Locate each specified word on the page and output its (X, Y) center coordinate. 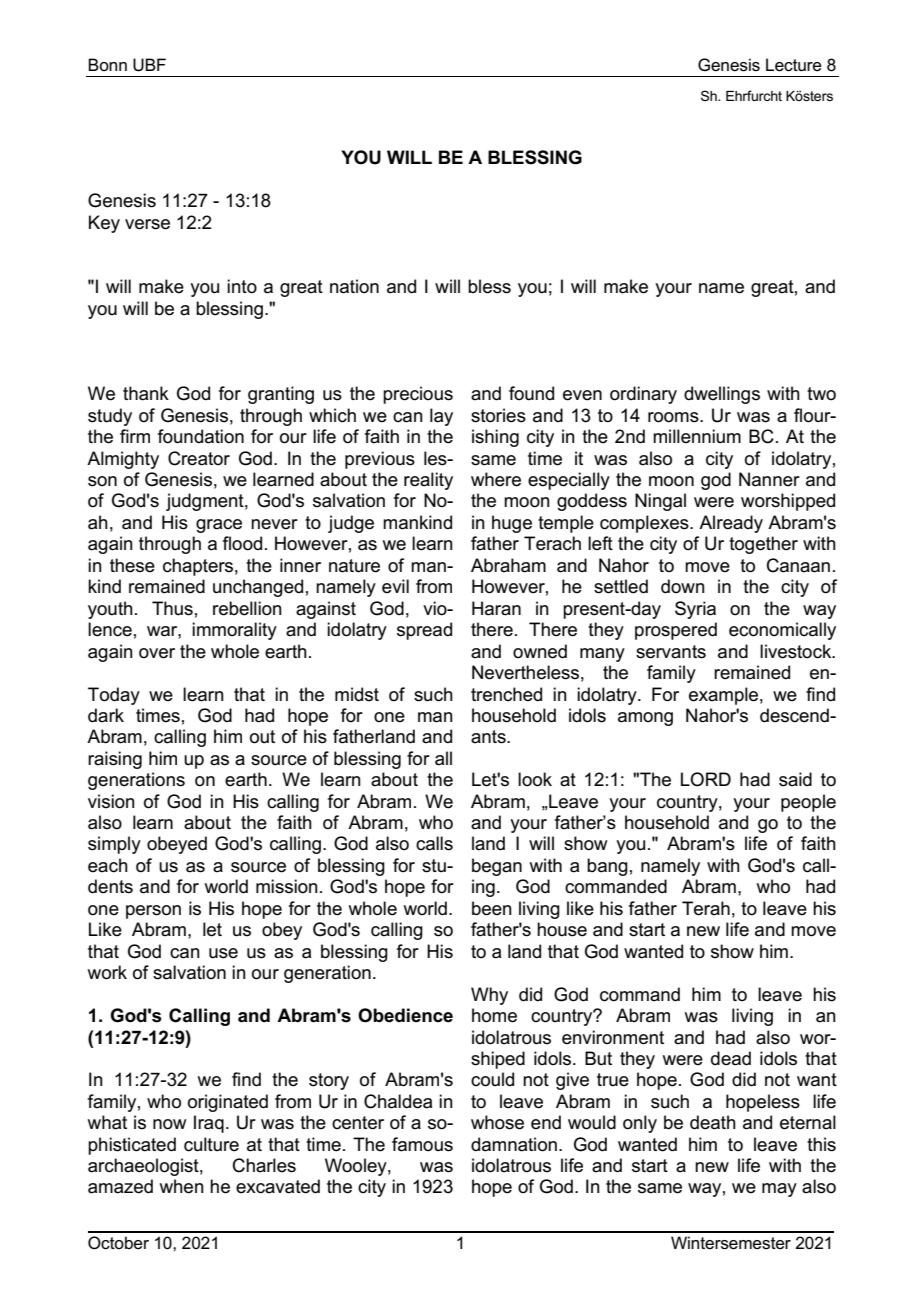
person (153, 912)
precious (418, 395)
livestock (797, 651)
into (242, 286)
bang (607, 867)
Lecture (794, 65)
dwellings (722, 395)
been (492, 908)
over (157, 653)
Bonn (107, 64)
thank (146, 393)
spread (424, 631)
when (182, 1186)
